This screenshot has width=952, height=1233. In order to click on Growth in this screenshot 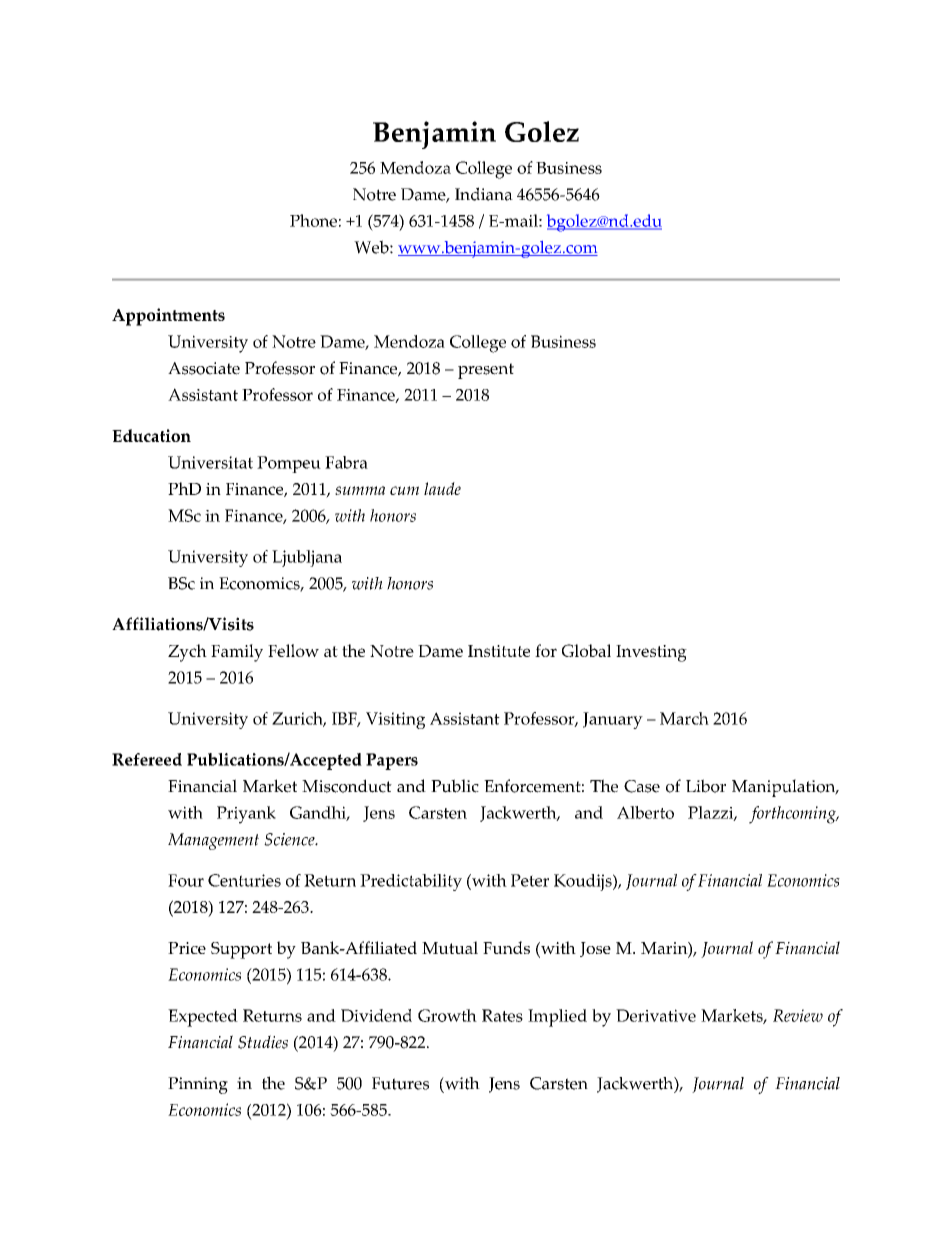, I will do `click(447, 1015)`.
